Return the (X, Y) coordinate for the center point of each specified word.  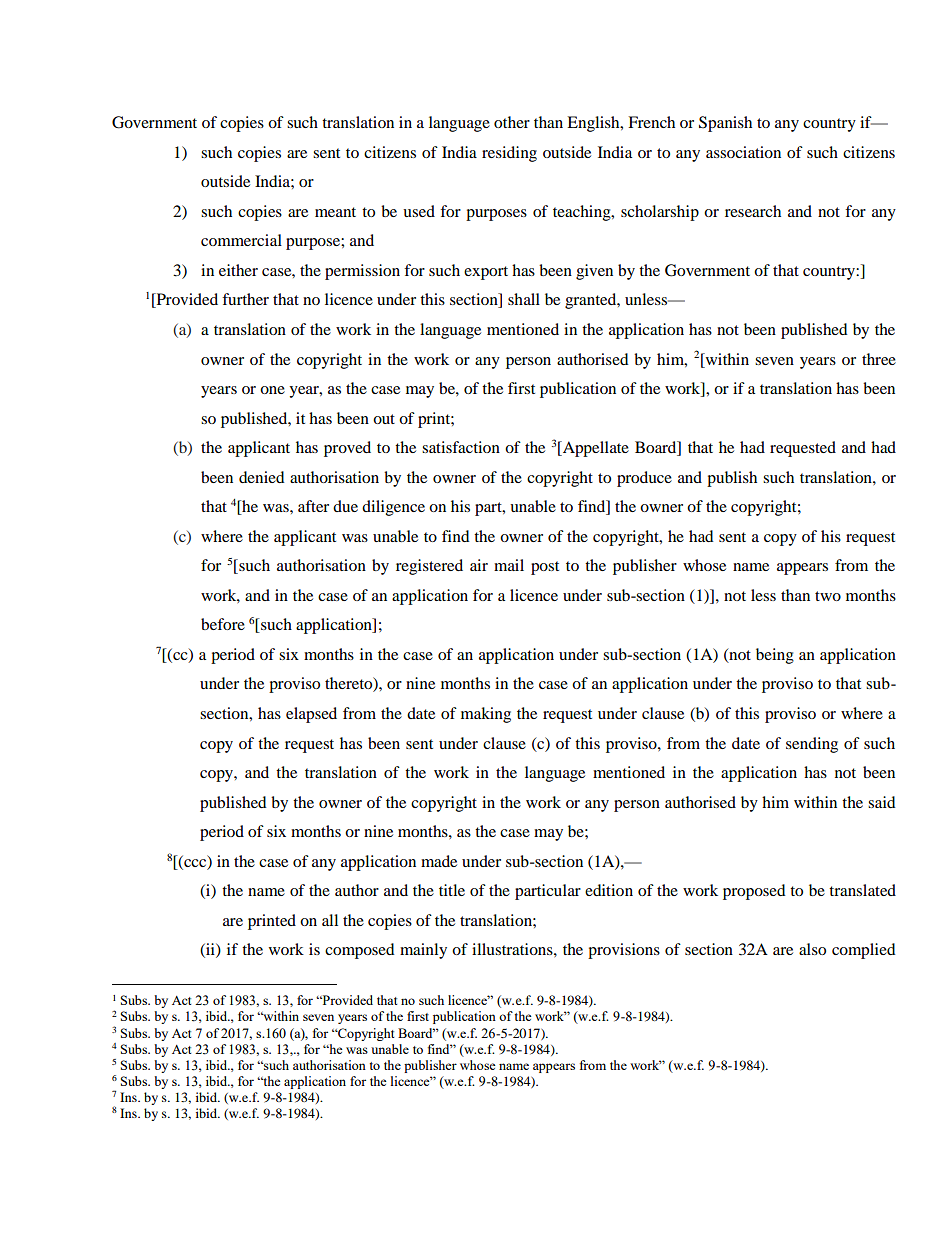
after (313, 506)
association (743, 152)
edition (609, 890)
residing (509, 154)
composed (360, 951)
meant (335, 212)
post (545, 568)
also (812, 949)
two (828, 596)
